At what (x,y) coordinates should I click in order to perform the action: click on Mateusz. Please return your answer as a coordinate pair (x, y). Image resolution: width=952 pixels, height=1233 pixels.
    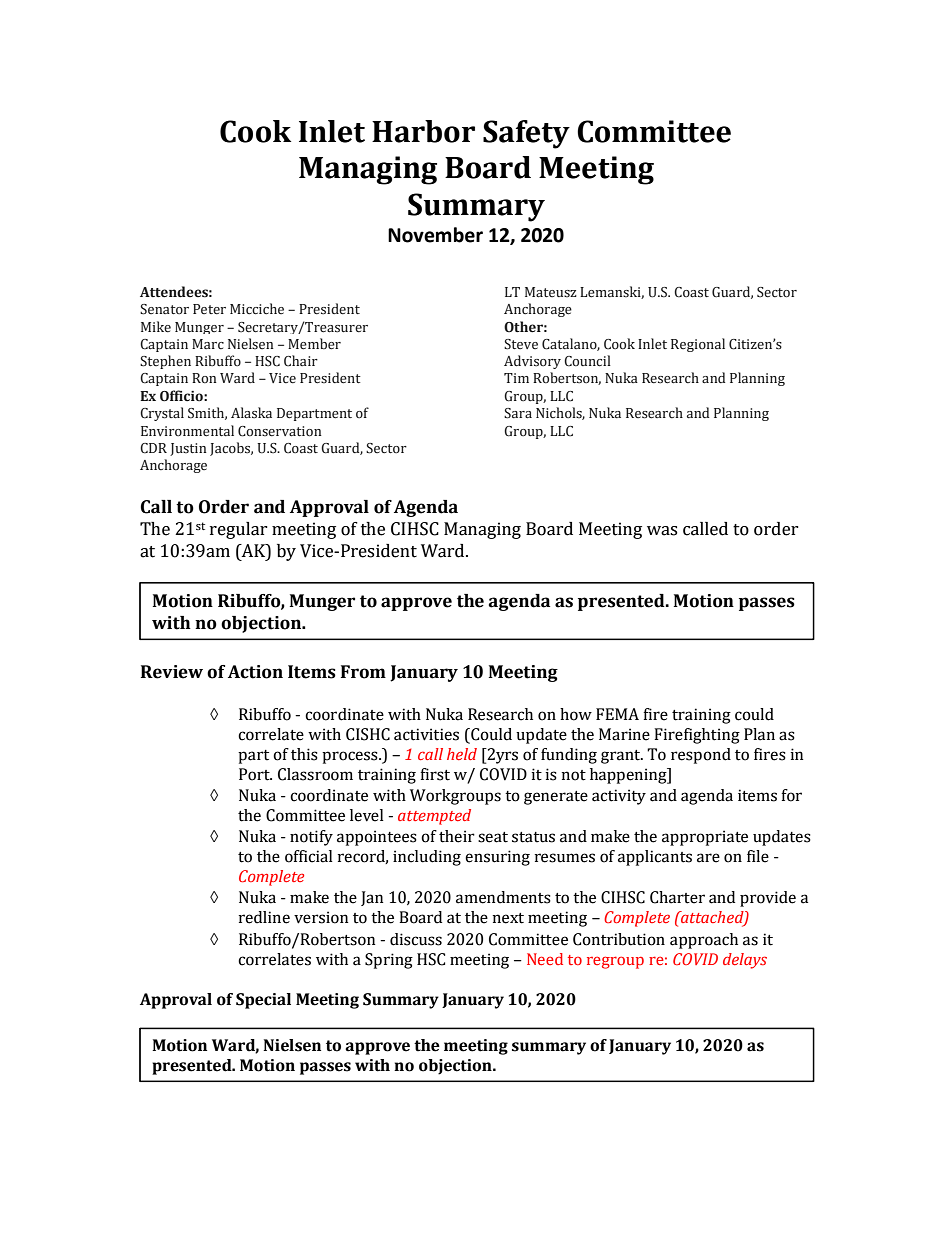
    Looking at the image, I should click on (551, 292).
